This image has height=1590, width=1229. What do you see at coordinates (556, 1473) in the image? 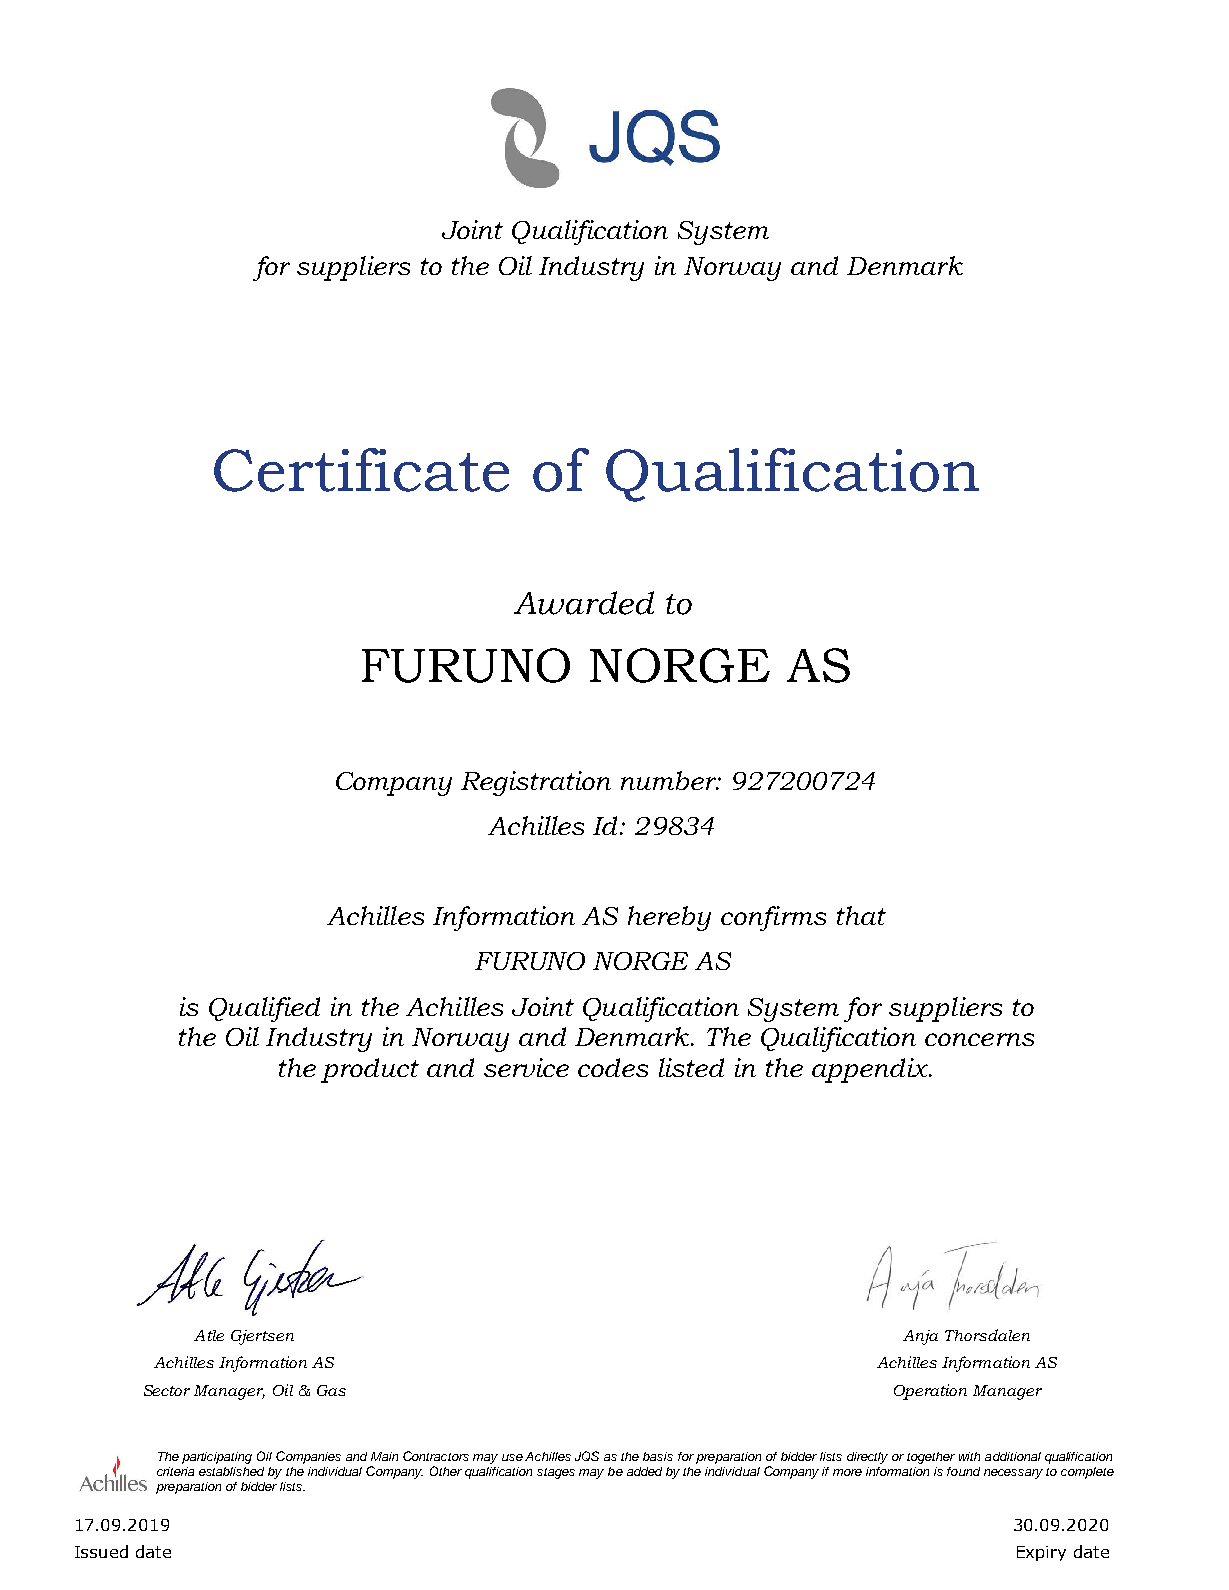
I see `stages` at bounding box center [556, 1473].
